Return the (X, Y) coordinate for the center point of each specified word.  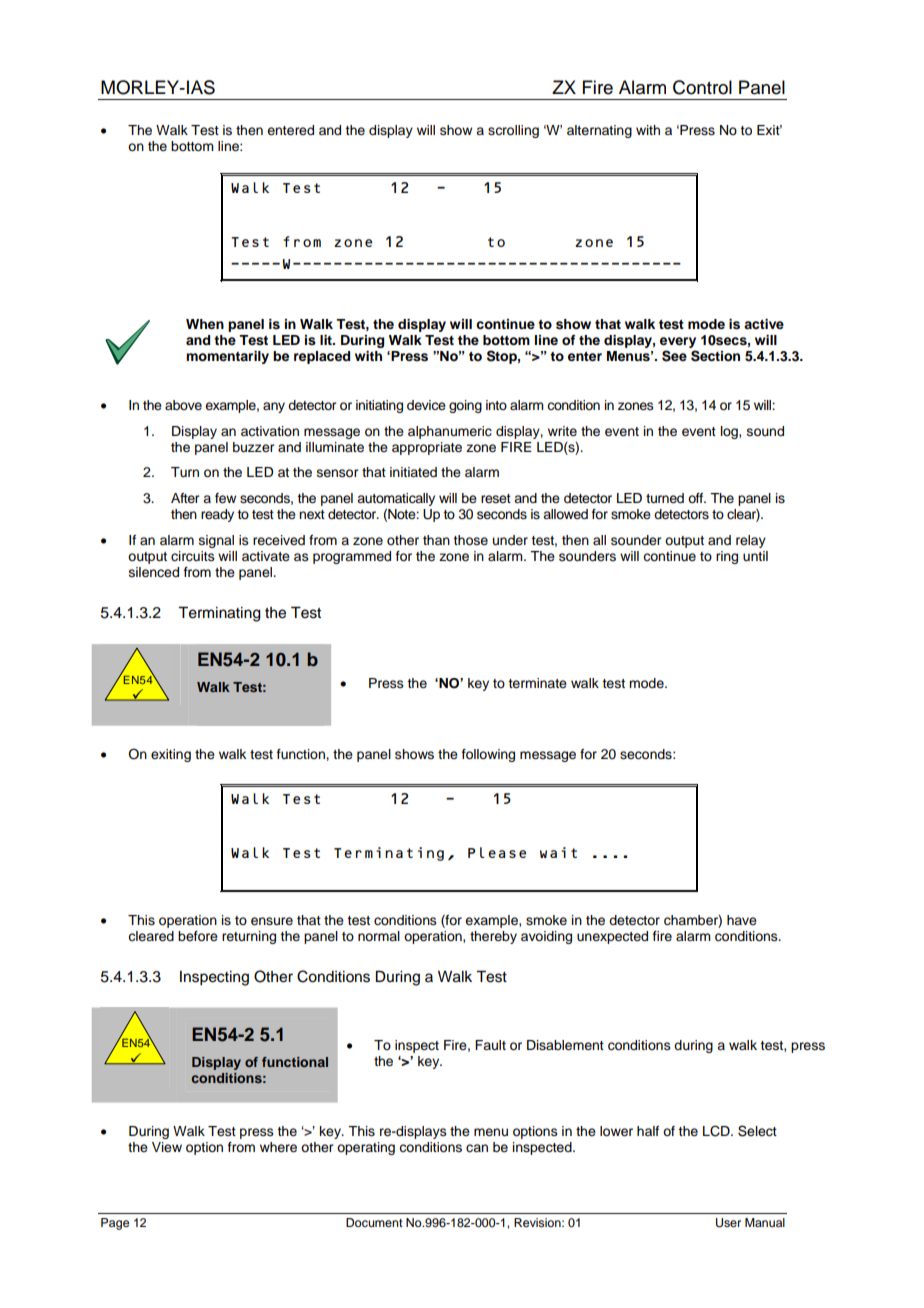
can (477, 1148)
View (167, 1147)
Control (702, 87)
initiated (413, 472)
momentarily (227, 357)
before (198, 936)
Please (497, 852)
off (697, 498)
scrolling (513, 131)
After (185, 498)
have (742, 920)
